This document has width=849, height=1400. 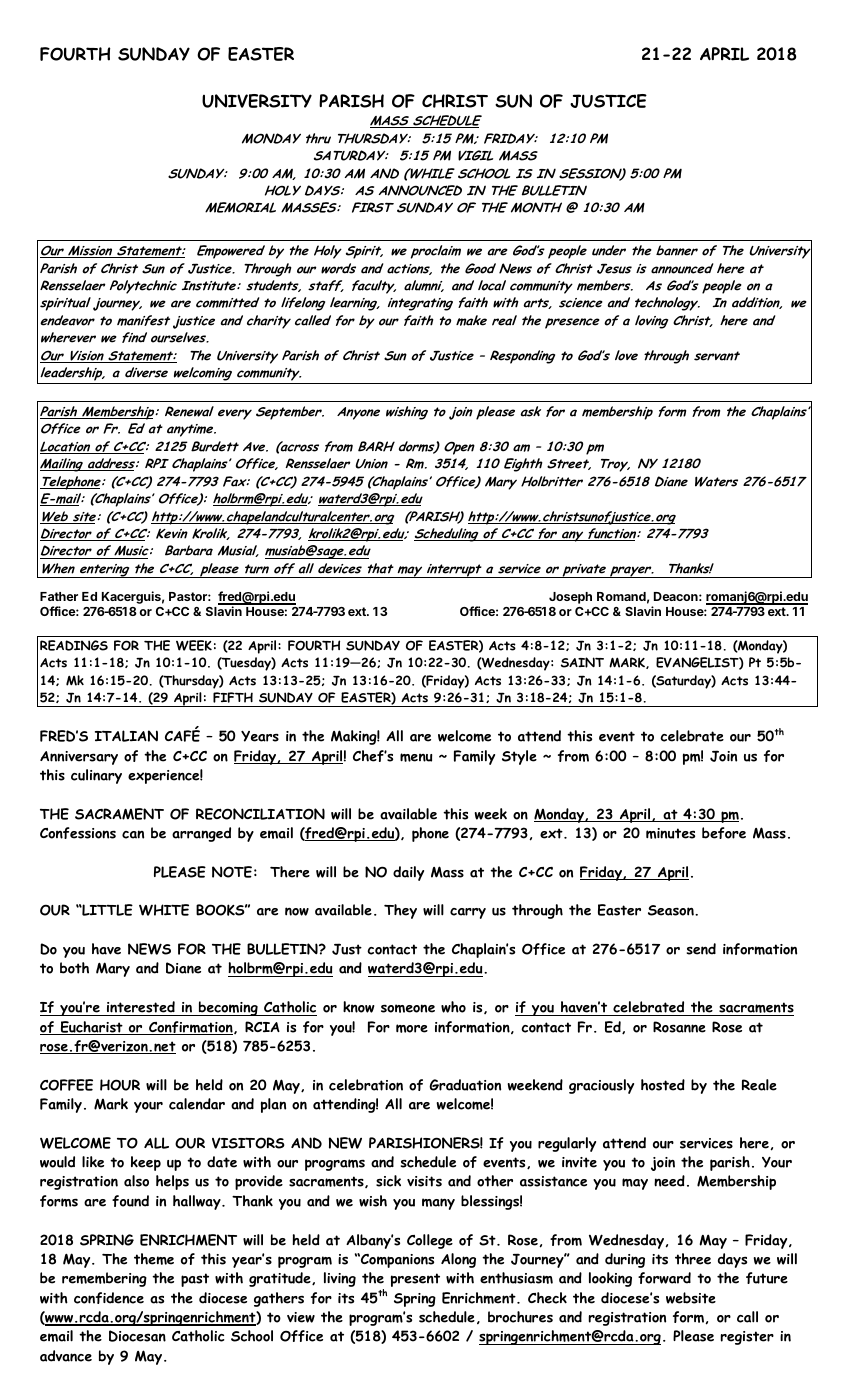 I want to click on confidence, so click(x=109, y=1298).
